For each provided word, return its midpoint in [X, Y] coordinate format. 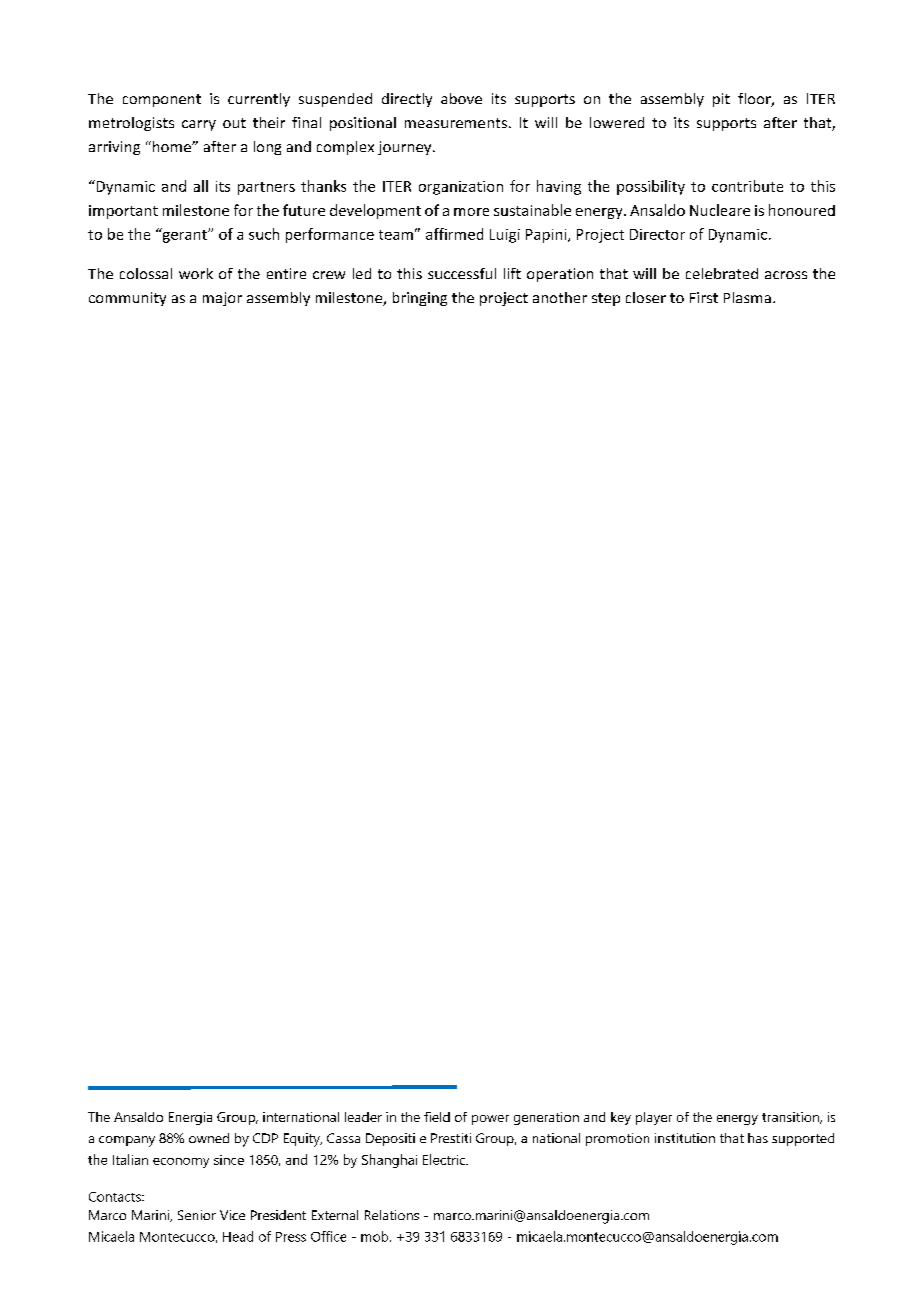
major [222, 299]
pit [721, 100]
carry [199, 125]
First [704, 297]
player [654, 1118]
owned [209, 1138]
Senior [197, 1215]
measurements [456, 123]
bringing [420, 299]
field [437, 1117]
